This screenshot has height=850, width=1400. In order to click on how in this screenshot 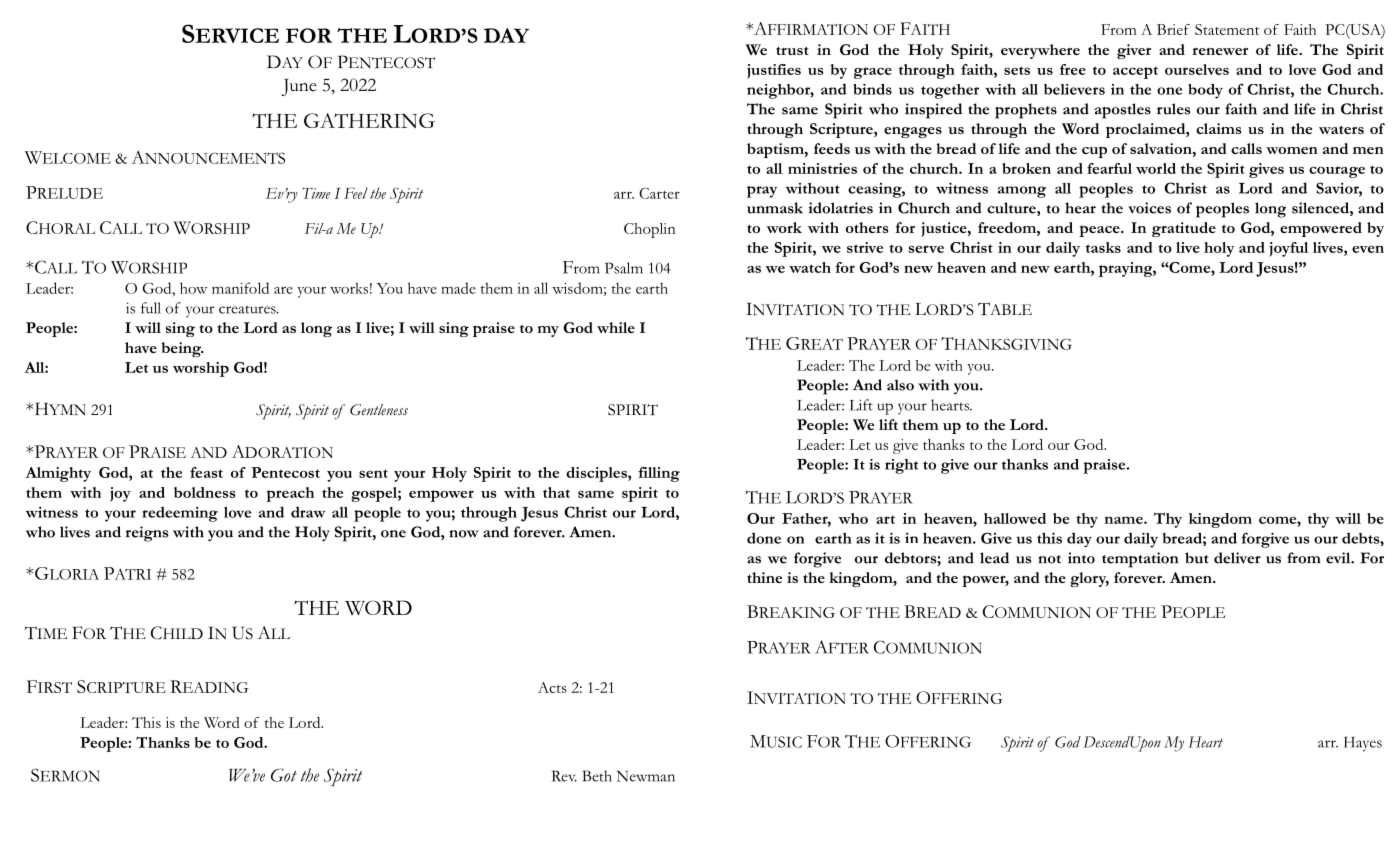, I will do `click(193, 288)`.
